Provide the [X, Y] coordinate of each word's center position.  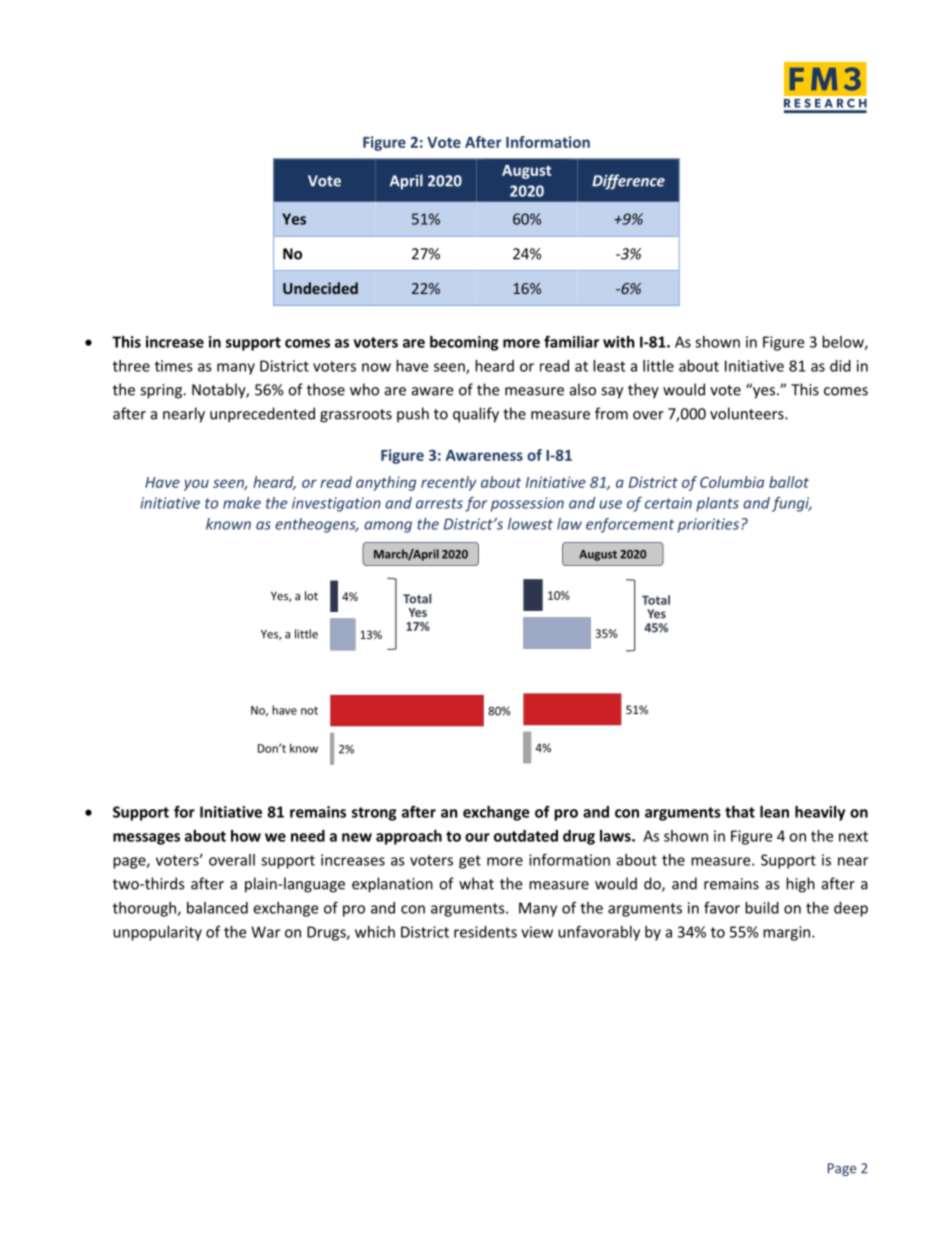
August [526, 172]
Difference [628, 182]
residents [485, 932]
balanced [217, 908]
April [406, 182]
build [762, 908]
